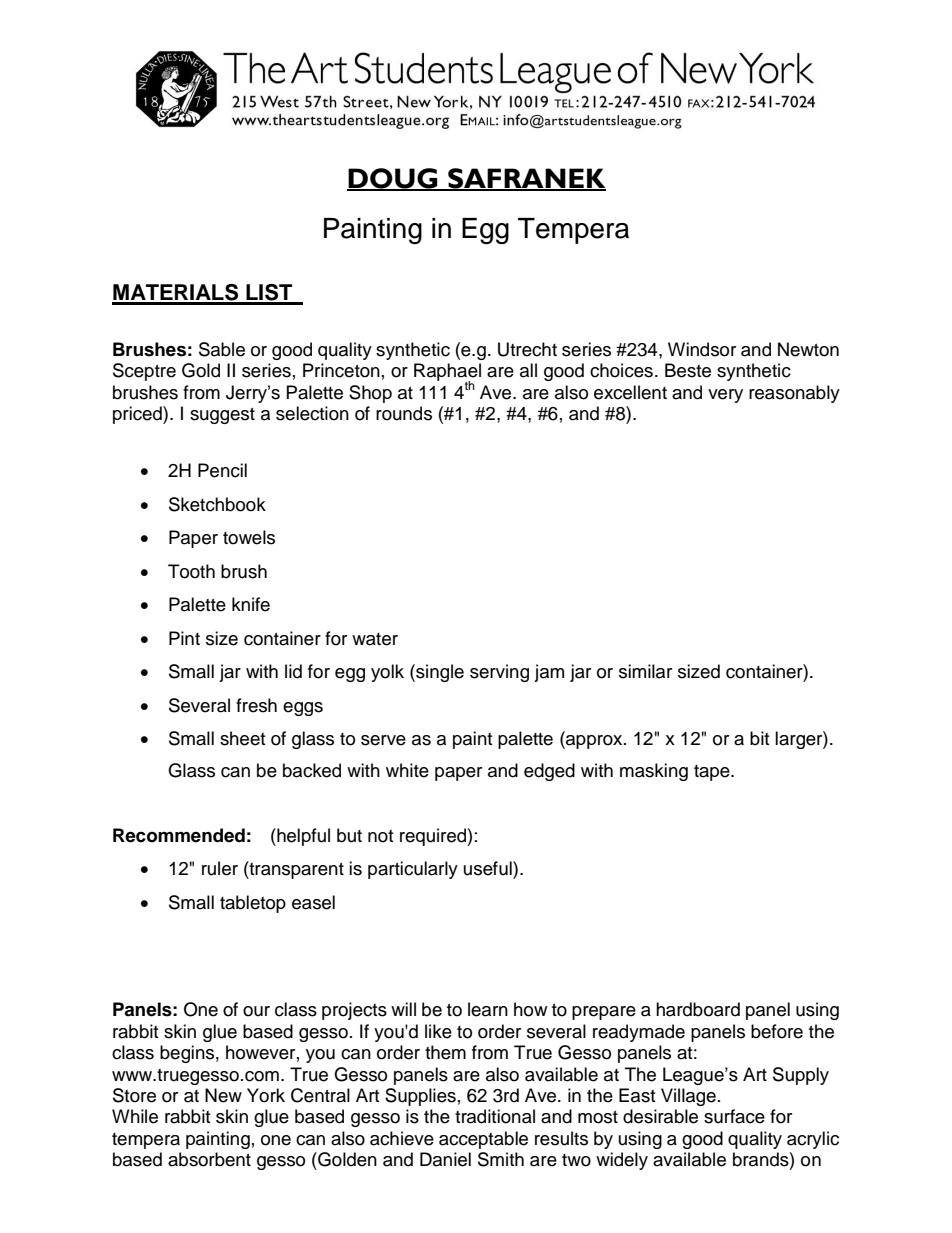 The image size is (952, 1233). I want to click on DOUG, so click(393, 179).
